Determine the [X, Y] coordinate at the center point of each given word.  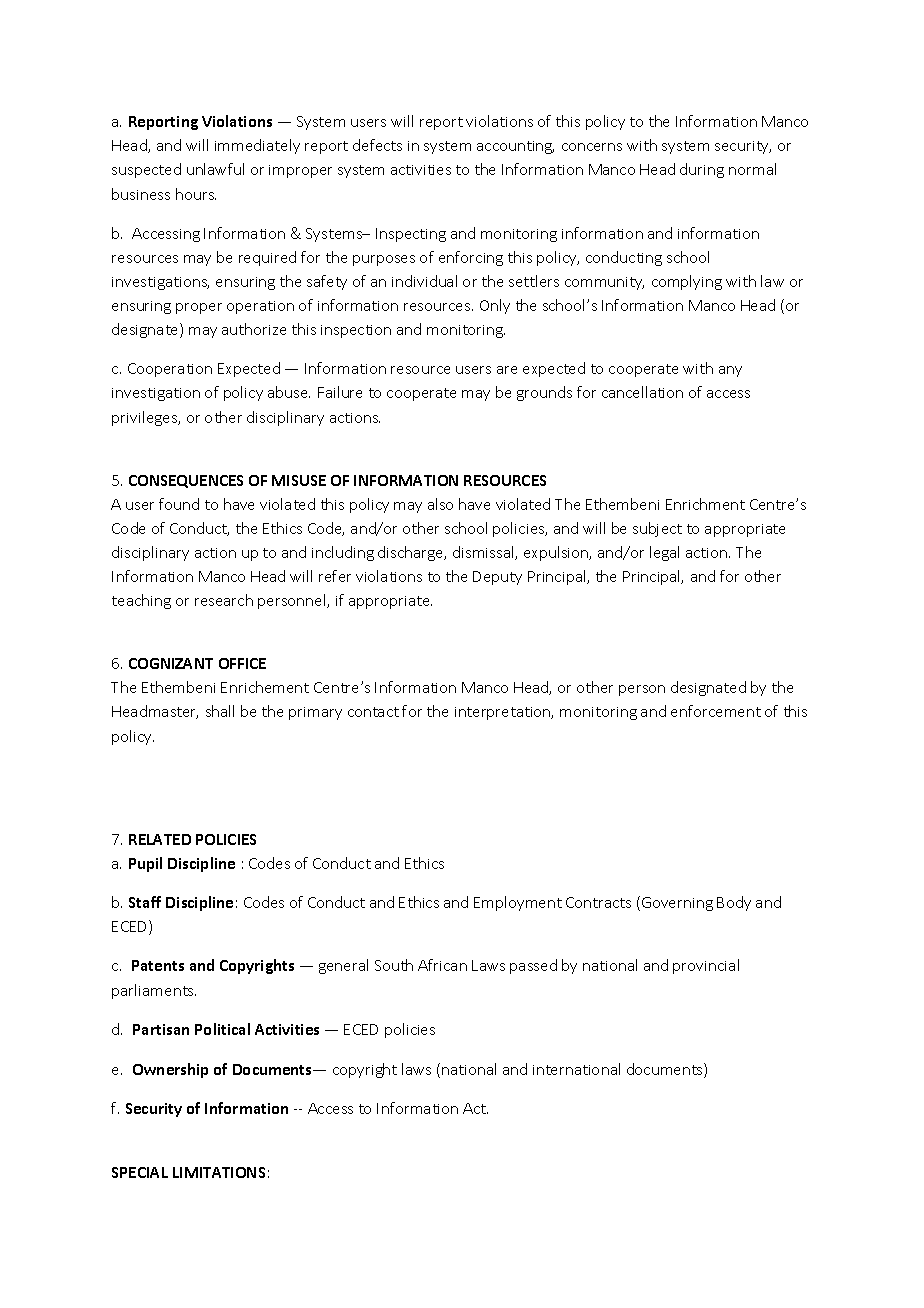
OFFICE [242, 663]
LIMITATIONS [219, 1172]
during [702, 170]
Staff [145, 902]
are [507, 370]
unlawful [215, 169]
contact [373, 712]
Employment [518, 903]
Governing [677, 904]
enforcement [716, 711]
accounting [515, 147]
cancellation [642, 392]
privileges [146, 418]
